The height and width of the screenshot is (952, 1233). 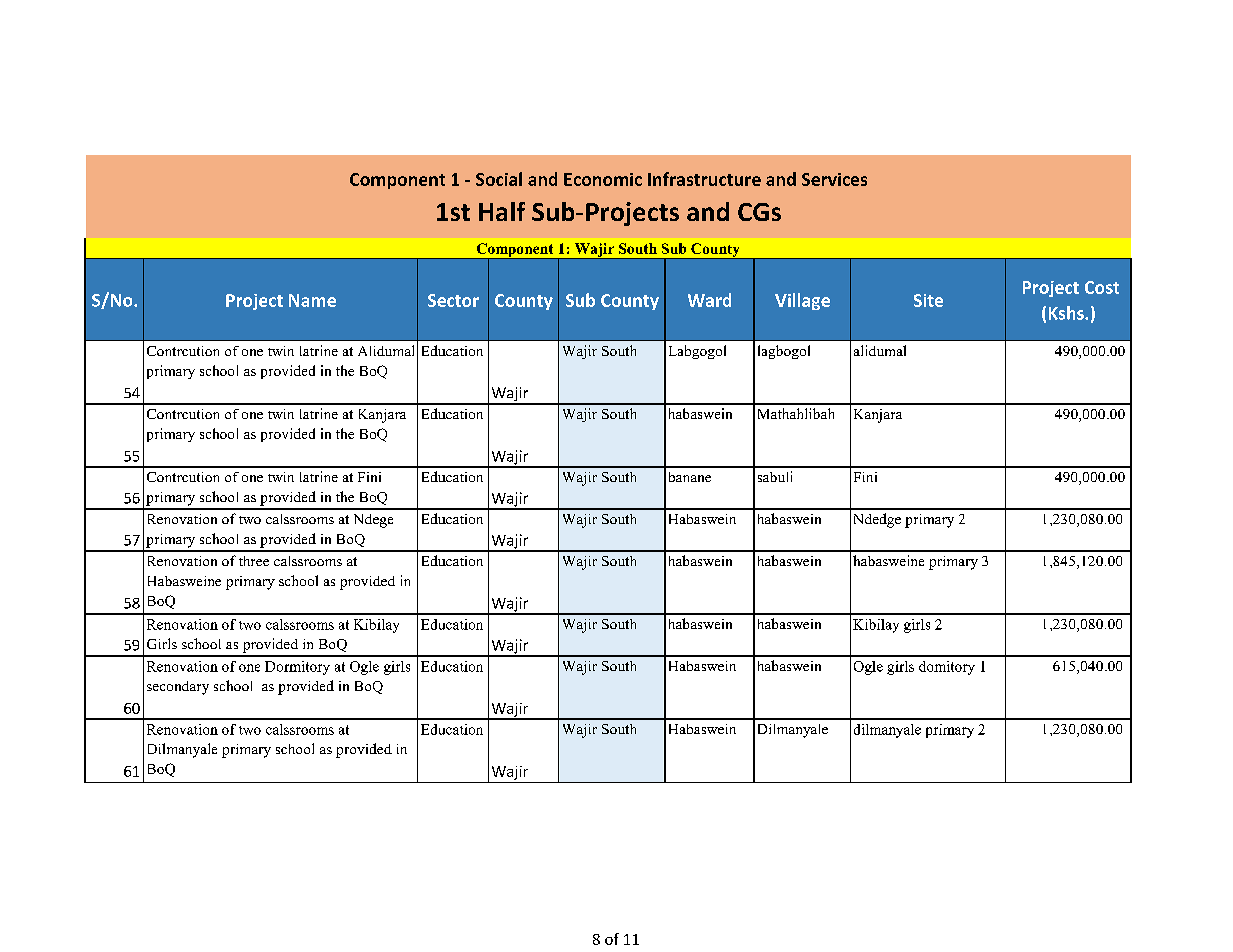 I want to click on Dormitory, so click(x=297, y=668).
